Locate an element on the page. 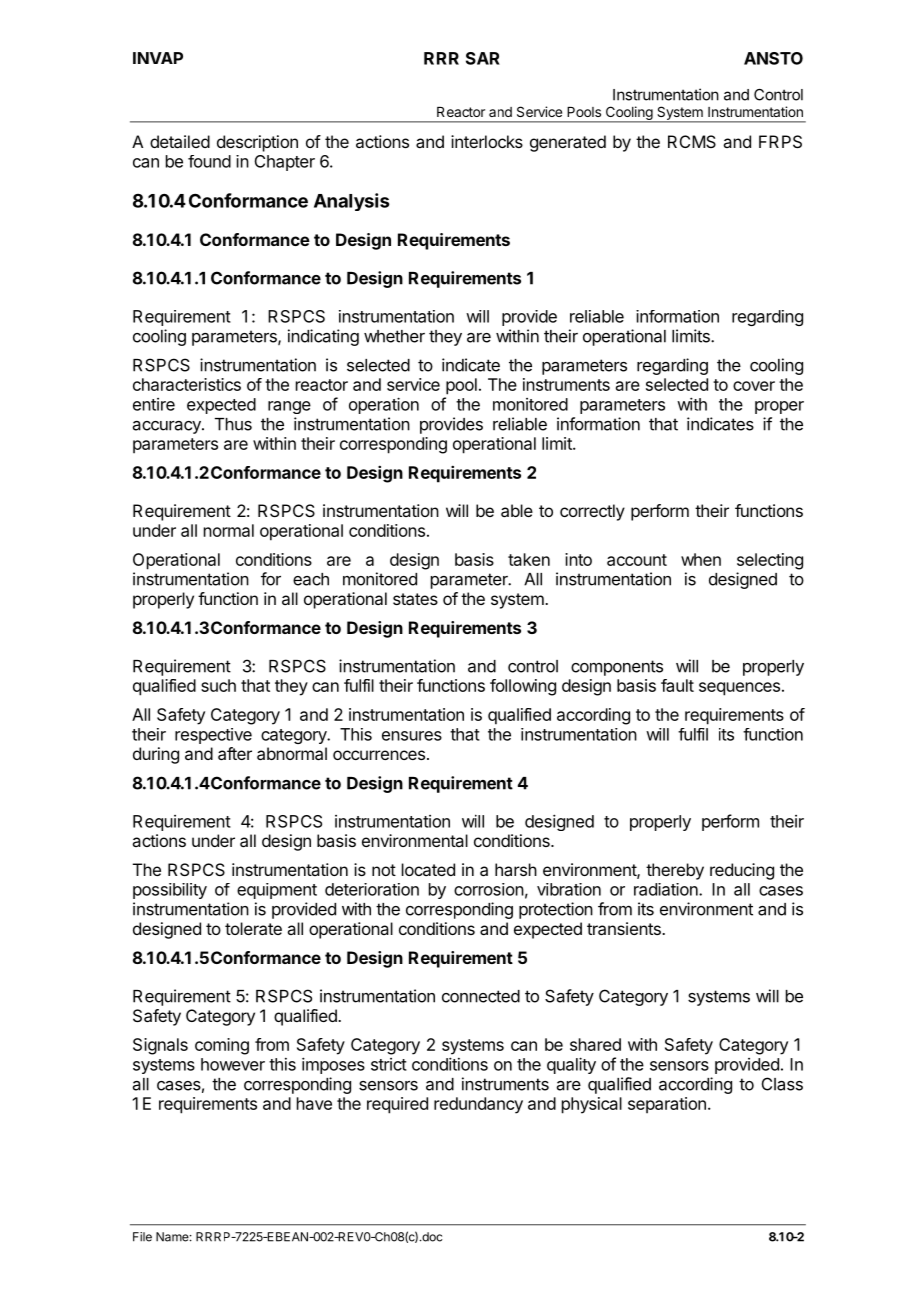 The image size is (924, 1308). separation is located at coordinates (667, 1105).
